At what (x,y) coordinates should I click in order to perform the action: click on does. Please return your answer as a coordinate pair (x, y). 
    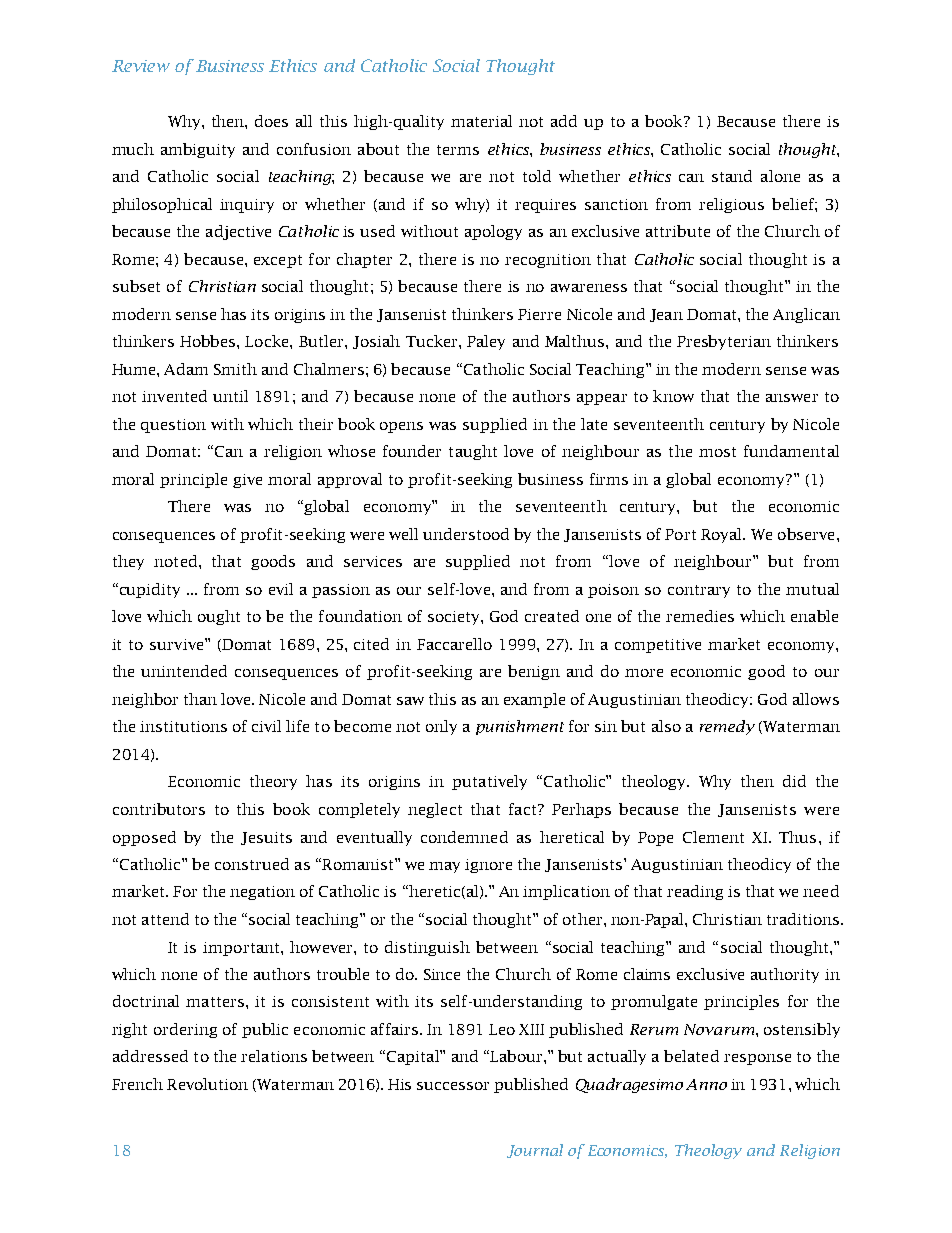
    Looking at the image, I should click on (271, 121).
